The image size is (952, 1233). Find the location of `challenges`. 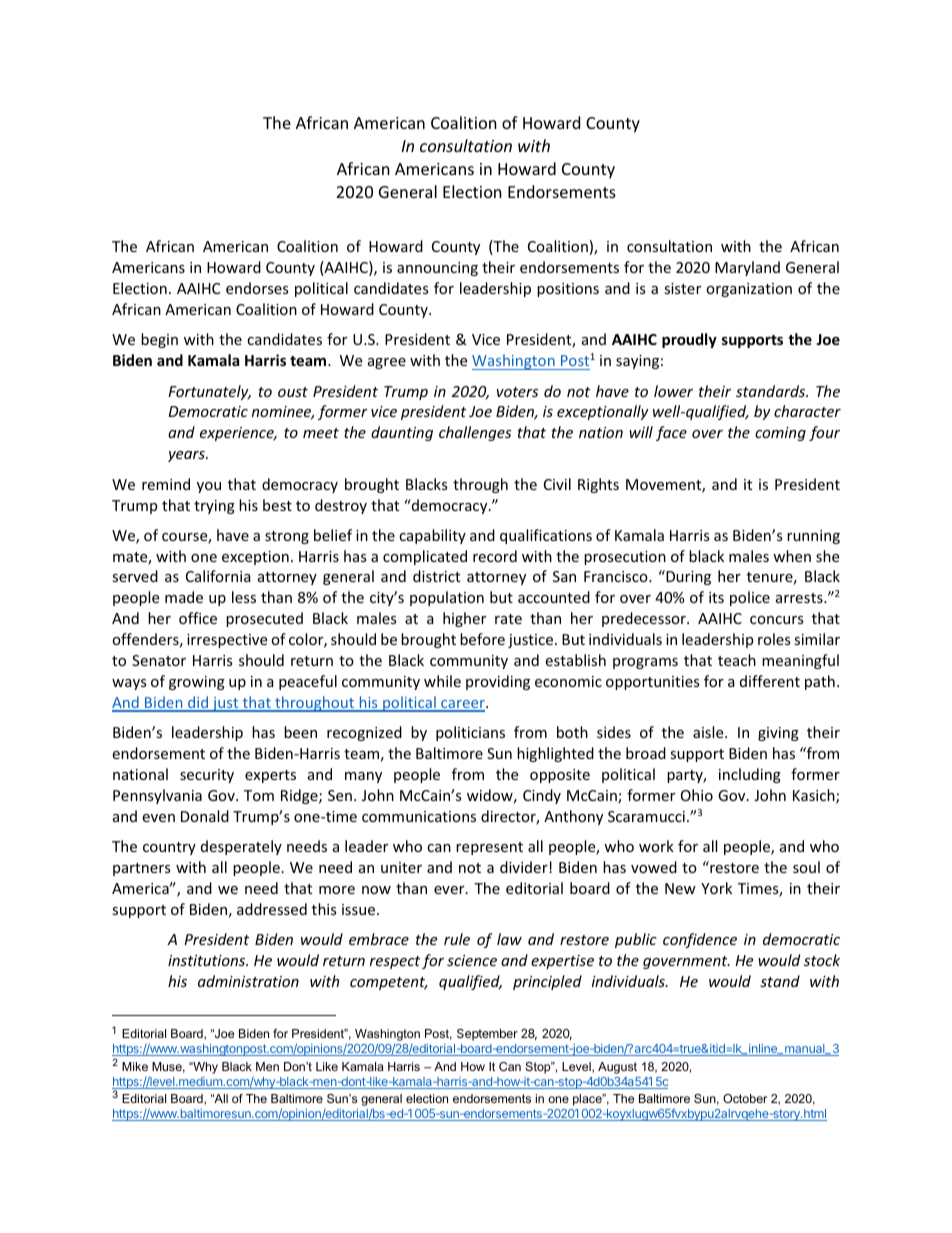

challenges is located at coordinates (475, 433).
